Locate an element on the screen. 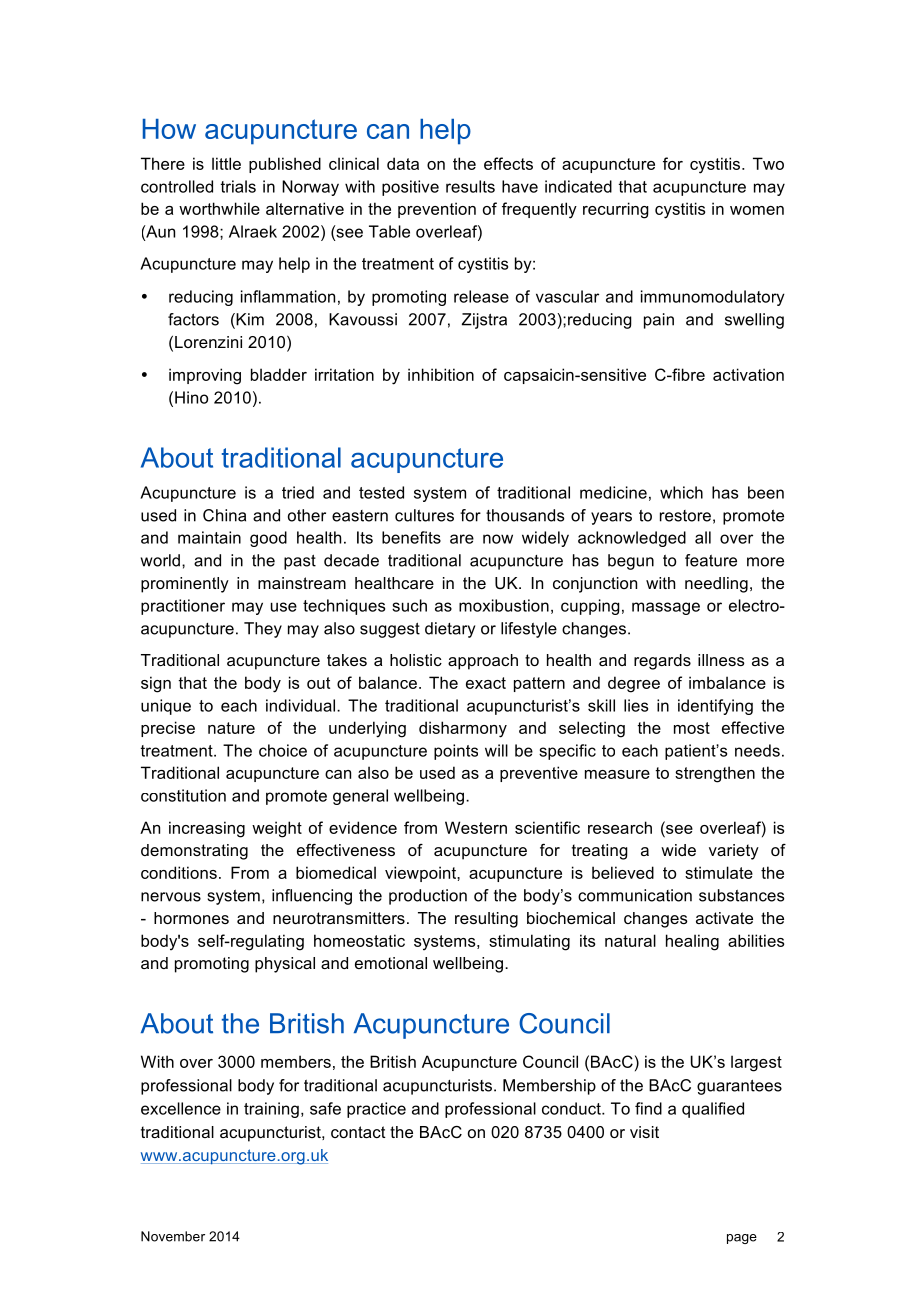 The width and height of the screenshot is (924, 1308). healing is located at coordinates (692, 942).
